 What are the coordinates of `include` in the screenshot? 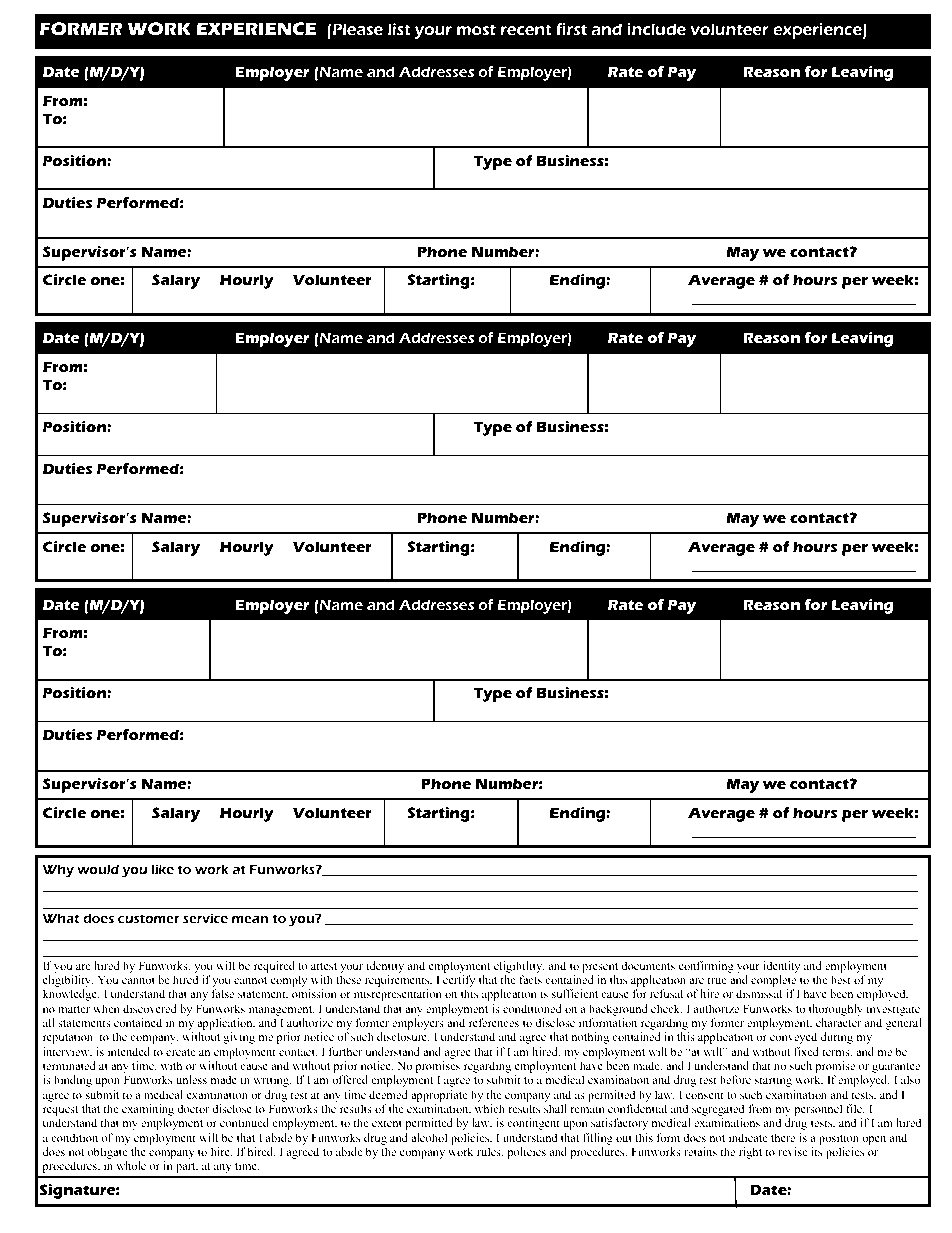 It's located at (656, 29).
